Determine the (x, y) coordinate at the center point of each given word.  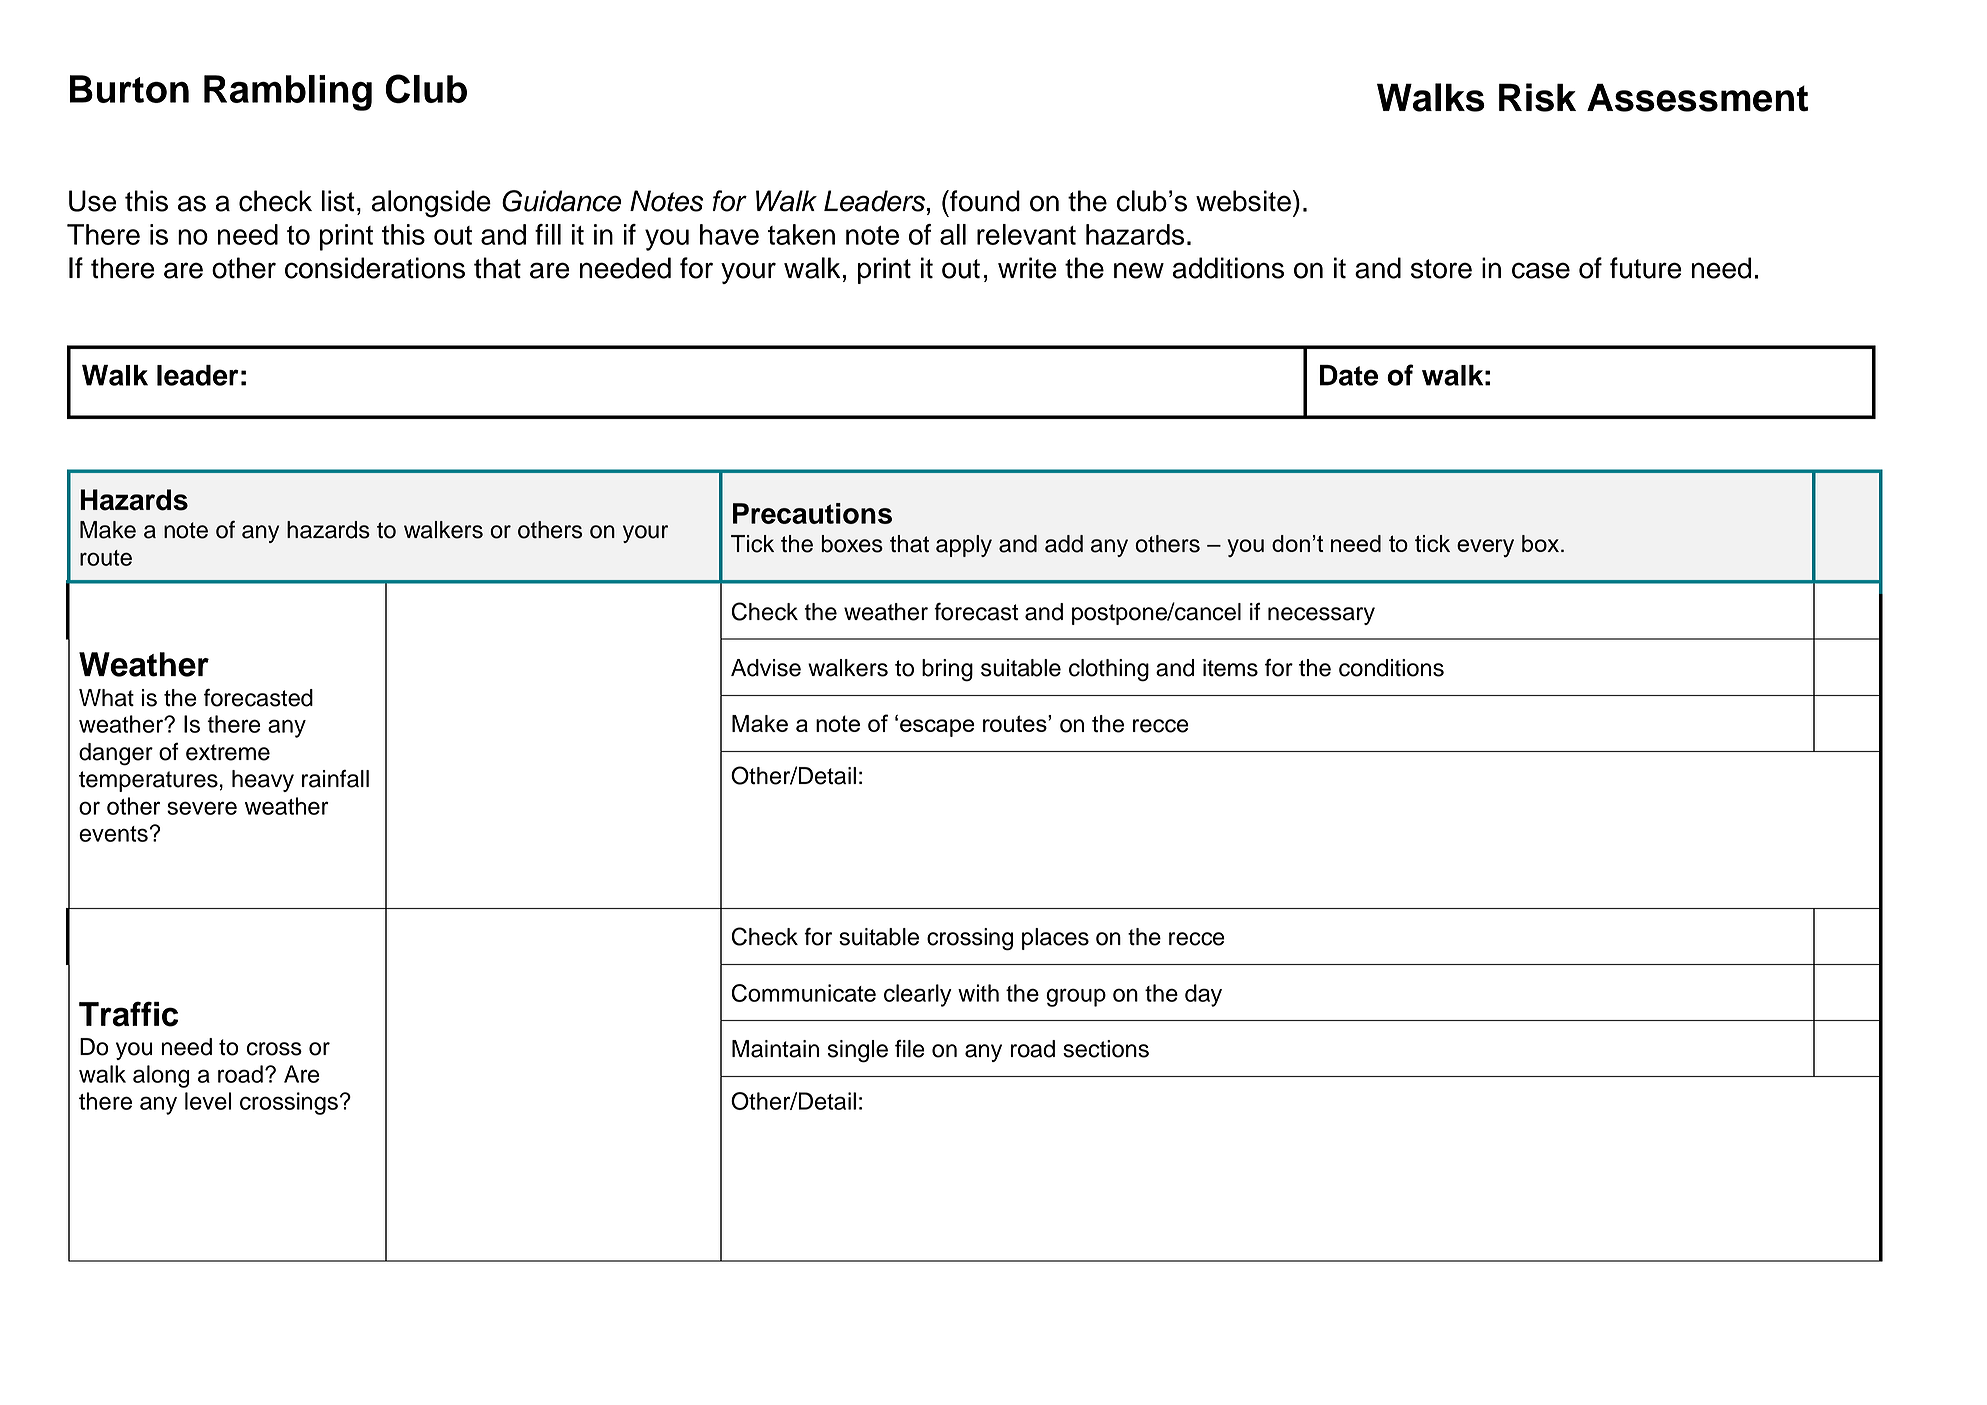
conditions (1391, 668)
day (1203, 995)
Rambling (288, 93)
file (910, 1049)
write (1027, 268)
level (208, 1101)
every (1485, 548)
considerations (375, 268)
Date (1349, 375)
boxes (852, 544)
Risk (1537, 97)
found (984, 201)
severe (202, 808)
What (106, 698)
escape (937, 728)
